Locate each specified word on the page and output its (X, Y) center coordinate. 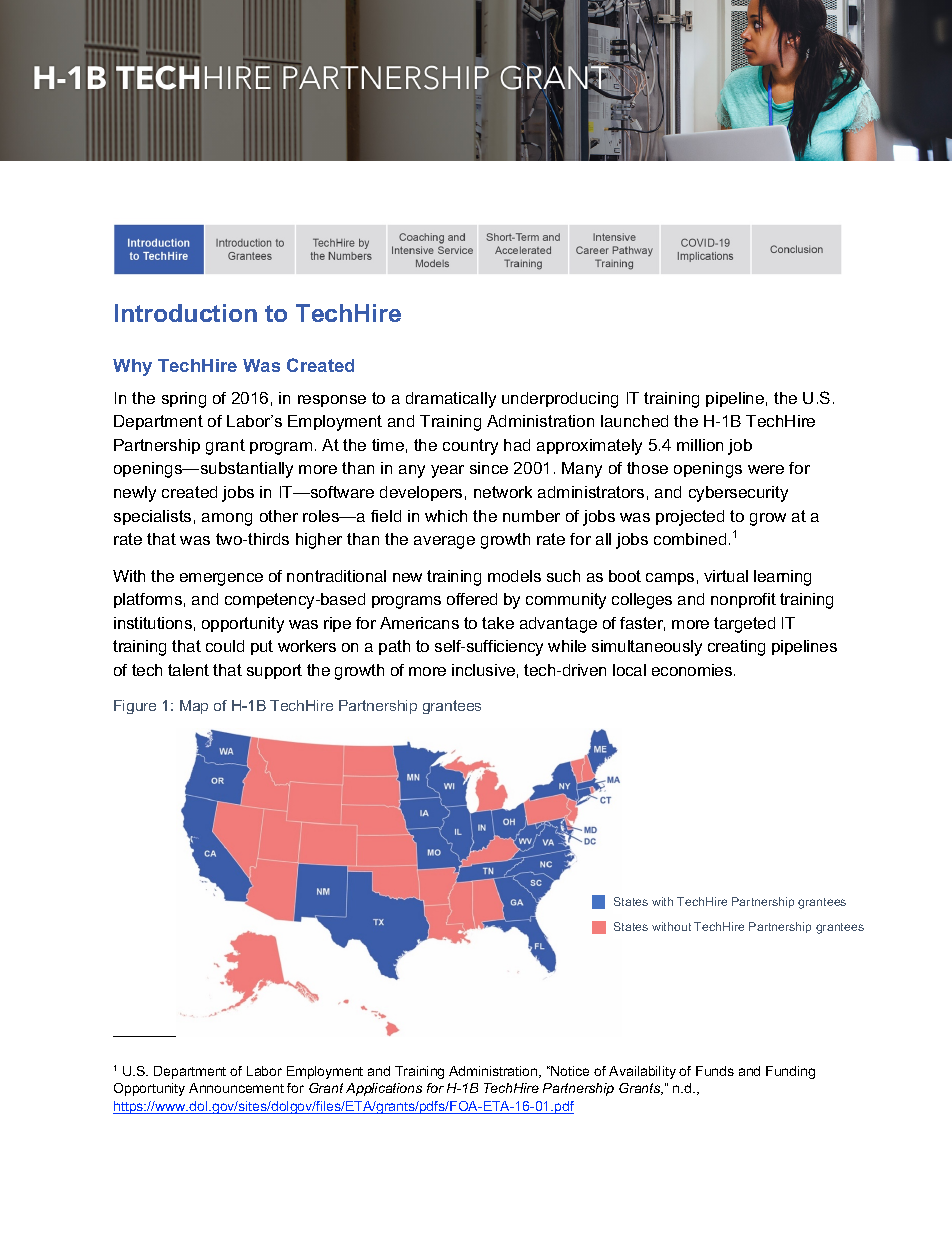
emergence (221, 579)
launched (634, 421)
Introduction (186, 313)
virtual (726, 576)
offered (472, 599)
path (394, 647)
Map (194, 707)
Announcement (236, 1088)
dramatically (451, 400)
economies (693, 670)
